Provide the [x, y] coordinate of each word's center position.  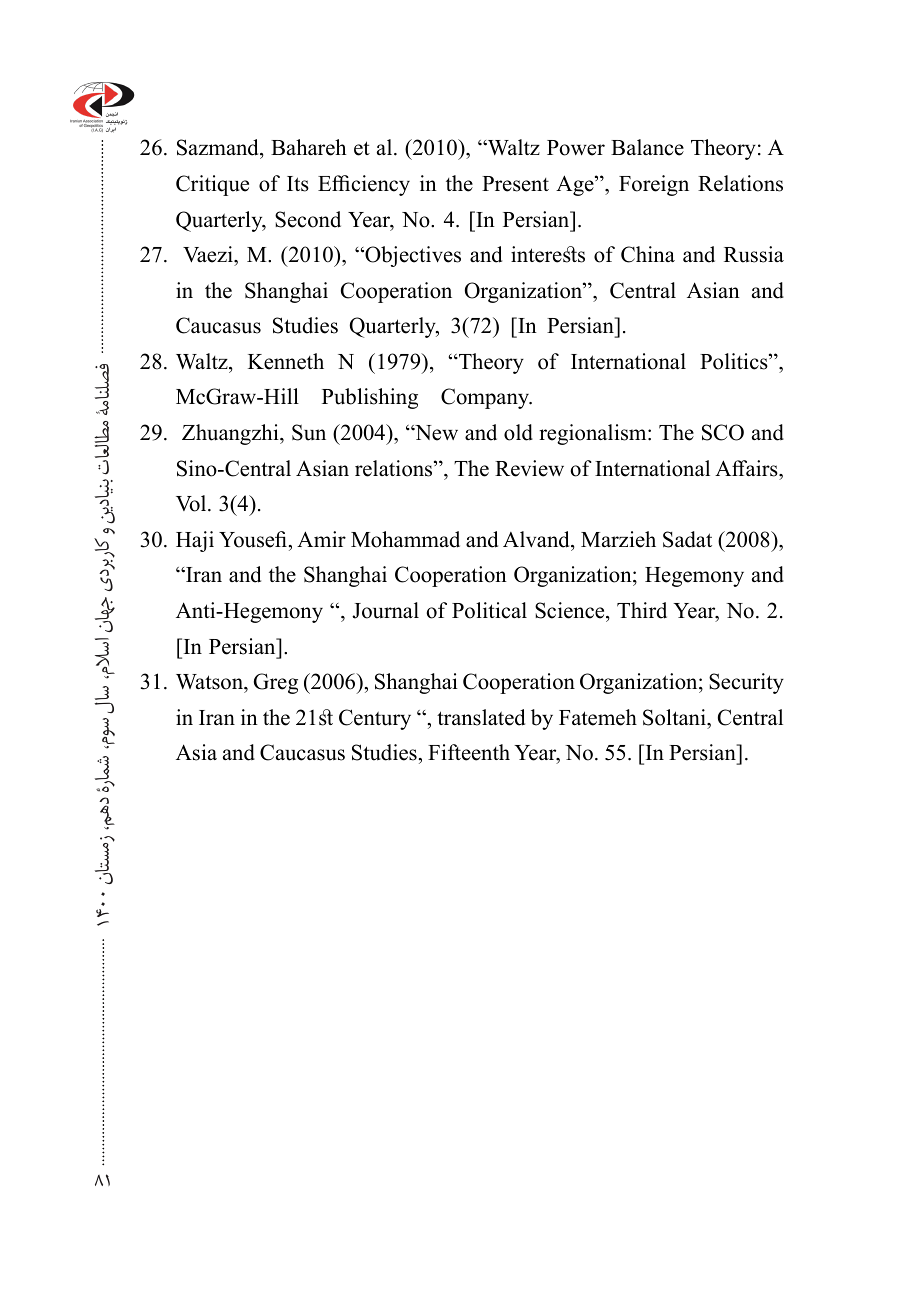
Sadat [687, 539]
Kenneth [286, 361]
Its [298, 184]
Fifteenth [469, 752]
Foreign [654, 185]
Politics [735, 361]
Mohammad [405, 539]
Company [486, 398]
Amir [321, 539]
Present [515, 184]
